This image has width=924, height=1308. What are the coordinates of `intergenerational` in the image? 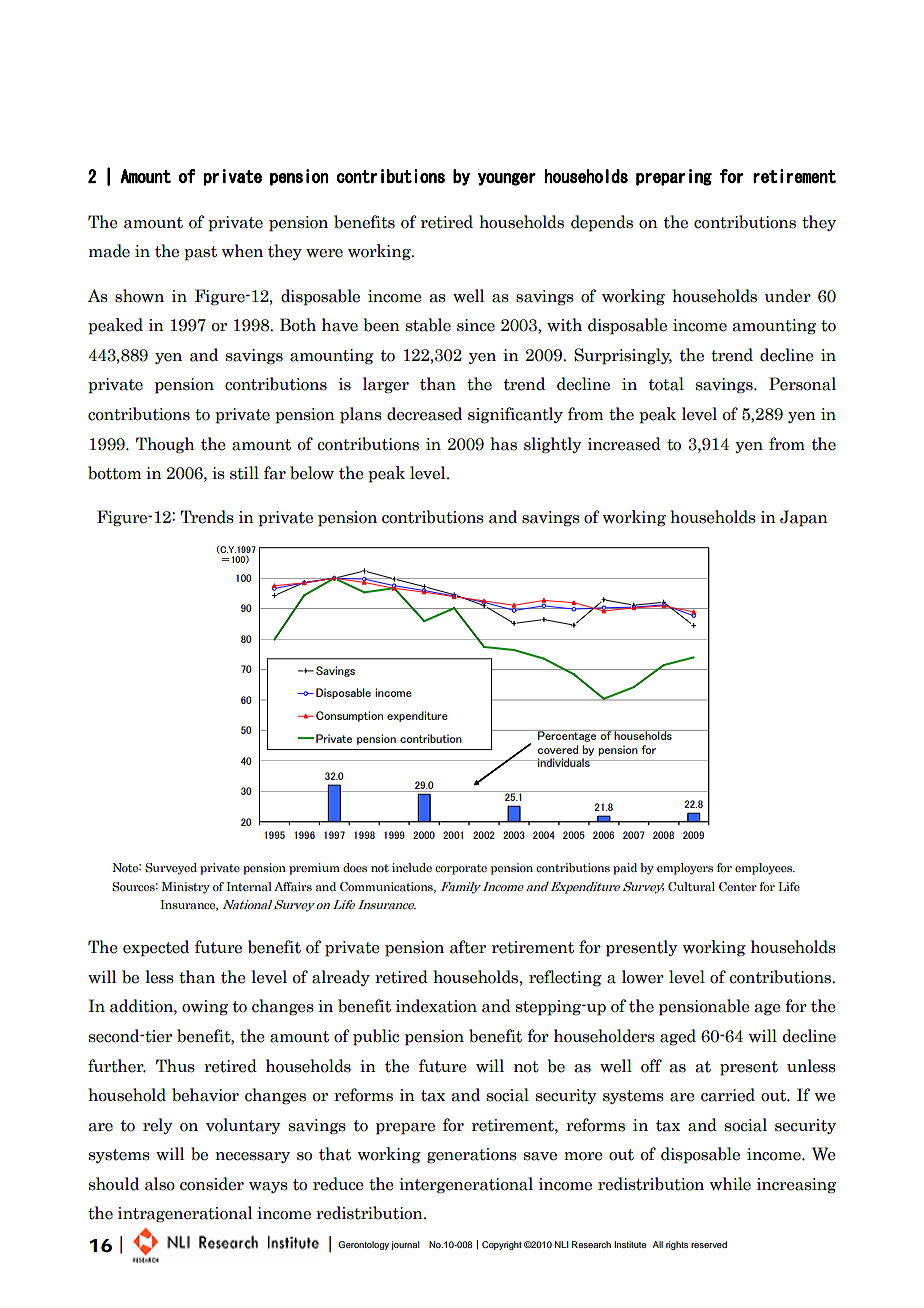 It's located at (466, 1185).
